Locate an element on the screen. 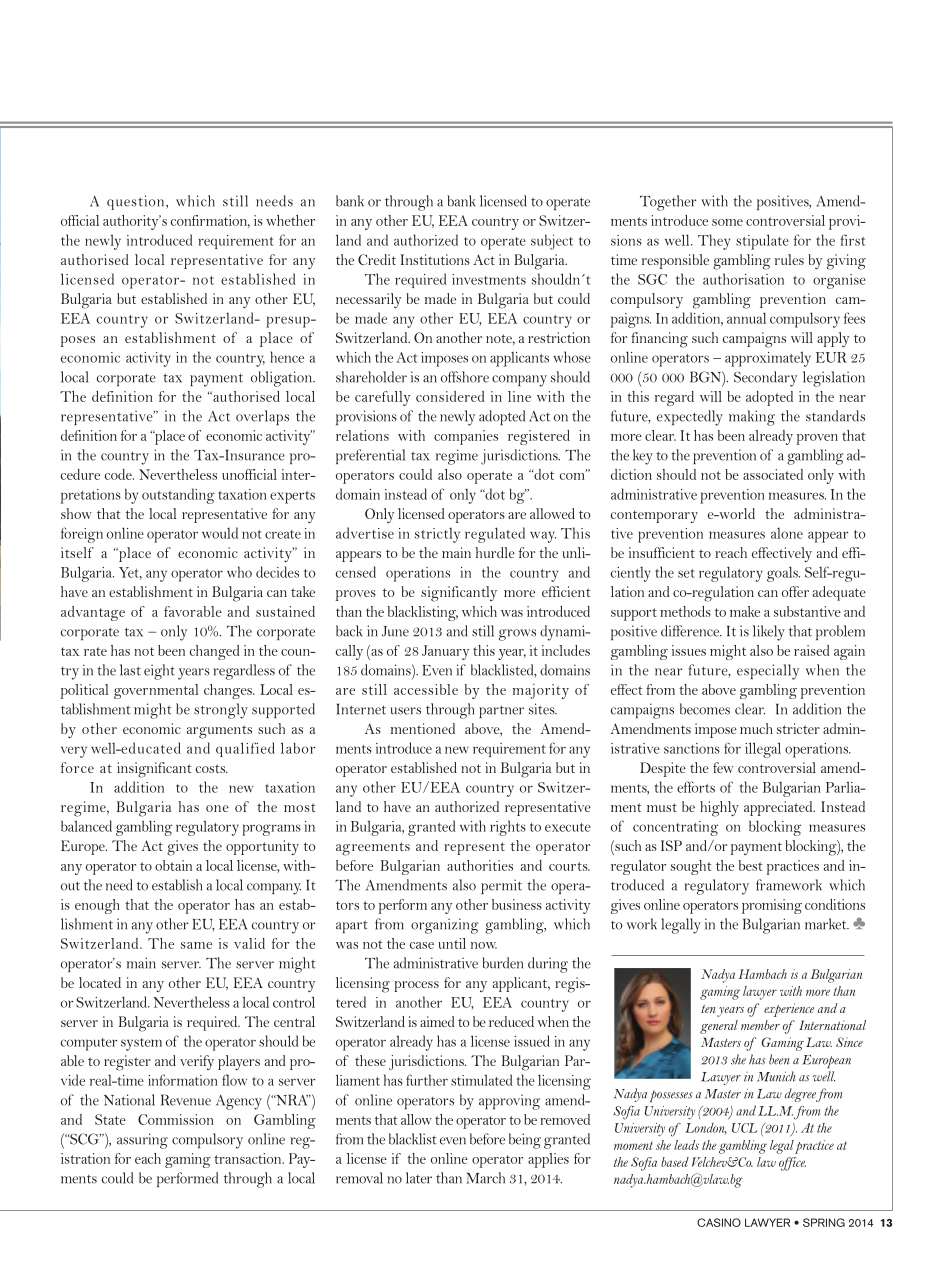  office is located at coordinates (792, 1164).
